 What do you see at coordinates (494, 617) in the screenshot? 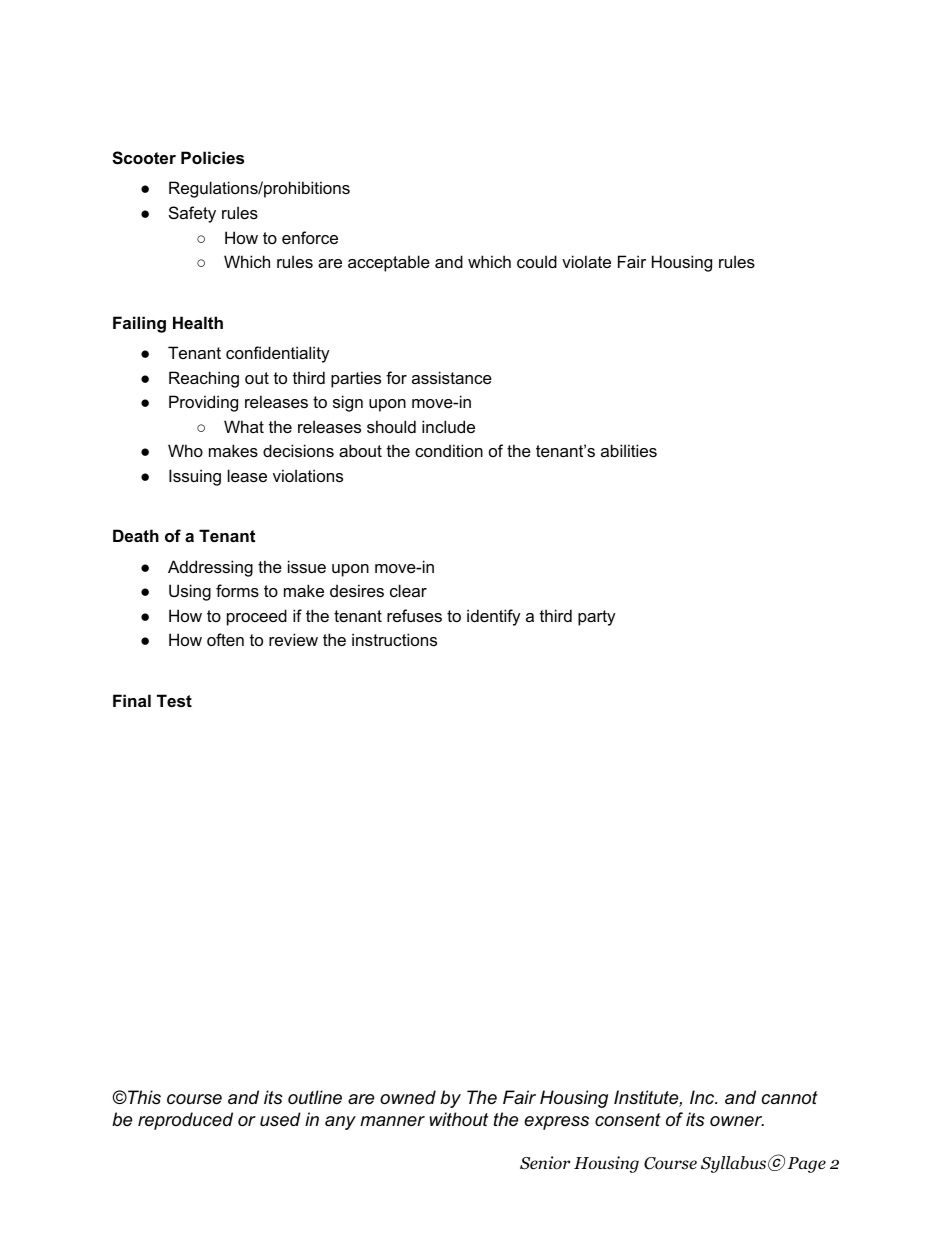
I see `identify` at bounding box center [494, 617].
